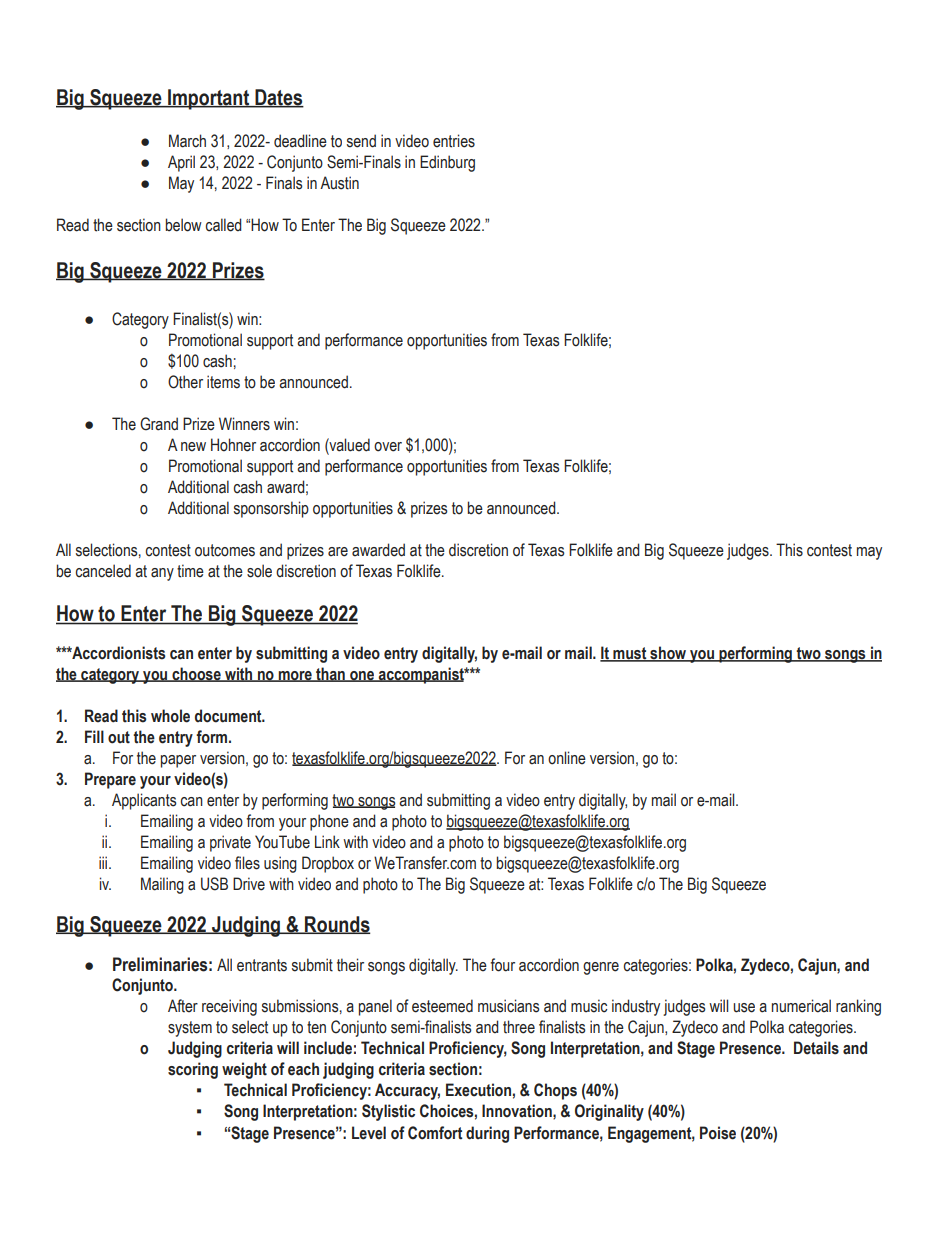  I want to click on March, so click(187, 141).
